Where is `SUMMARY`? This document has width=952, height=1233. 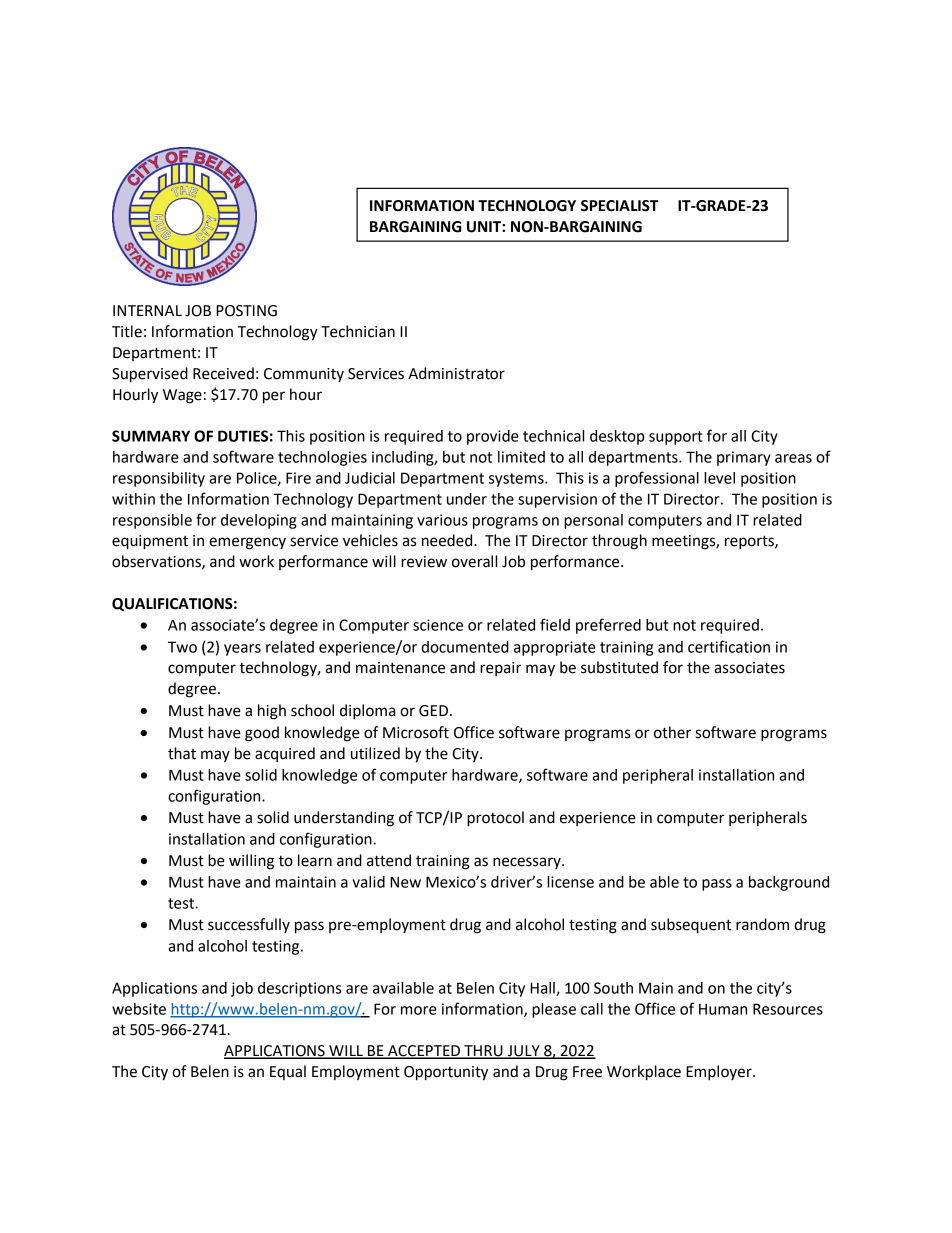 SUMMARY is located at coordinates (151, 436).
